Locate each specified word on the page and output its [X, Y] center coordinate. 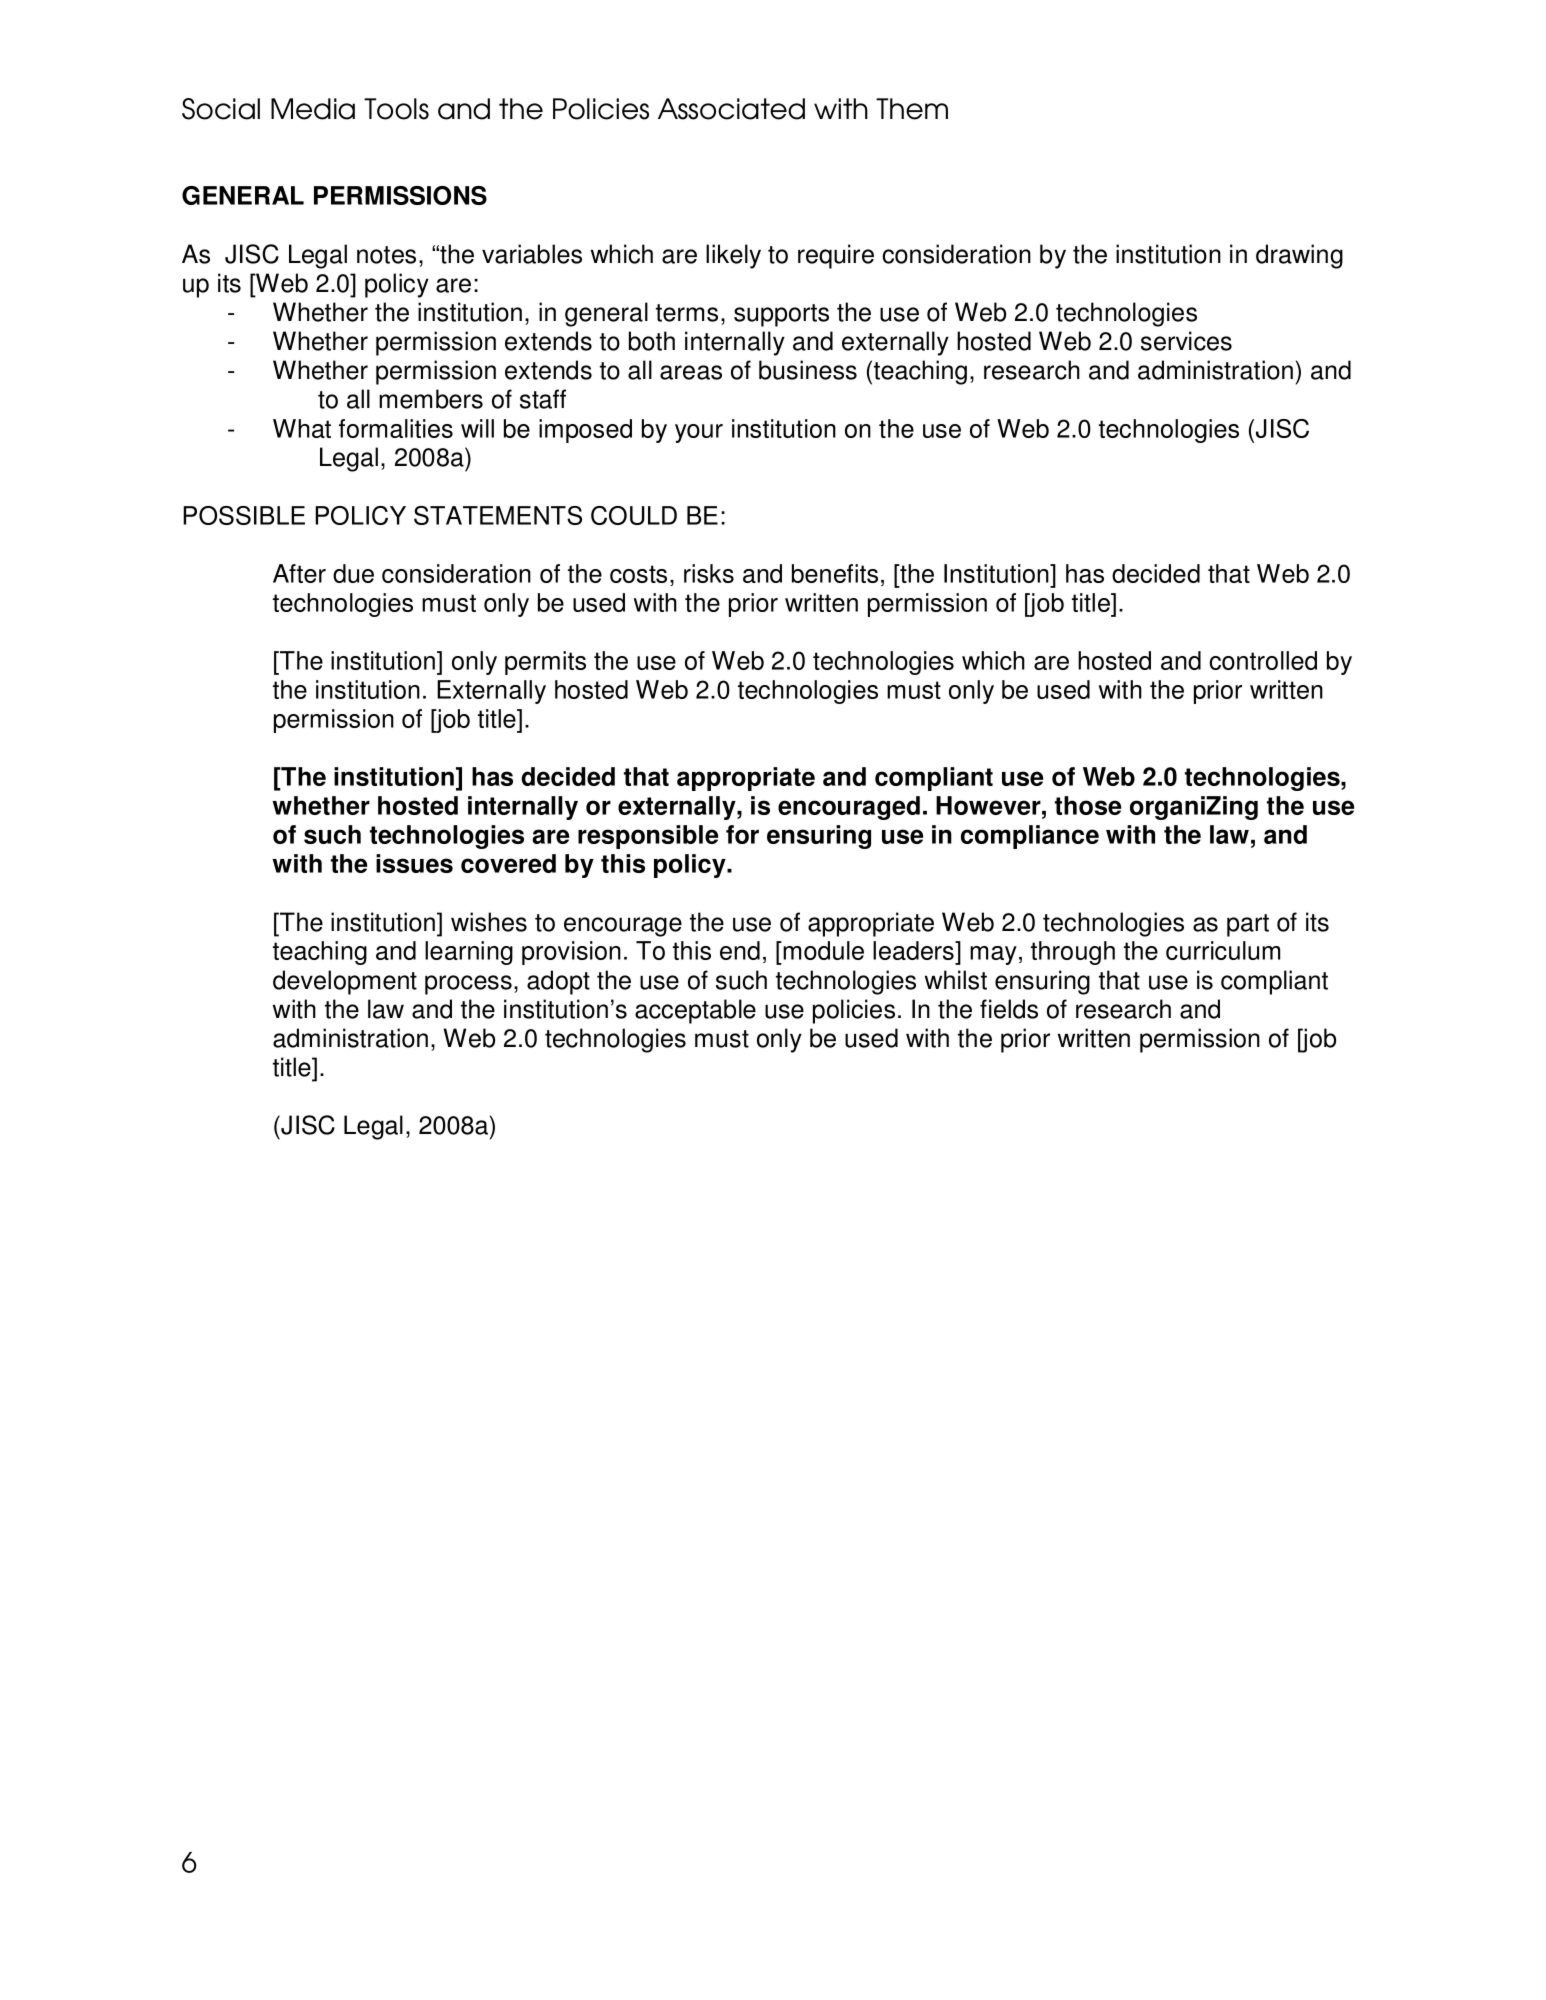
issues [414, 863]
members [431, 399]
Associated [731, 109]
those [1088, 805]
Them [912, 109]
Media [313, 109]
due [353, 573]
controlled [1263, 660]
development [345, 982]
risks [709, 573]
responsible [648, 837]
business [808, 370]
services [1186, 341]
